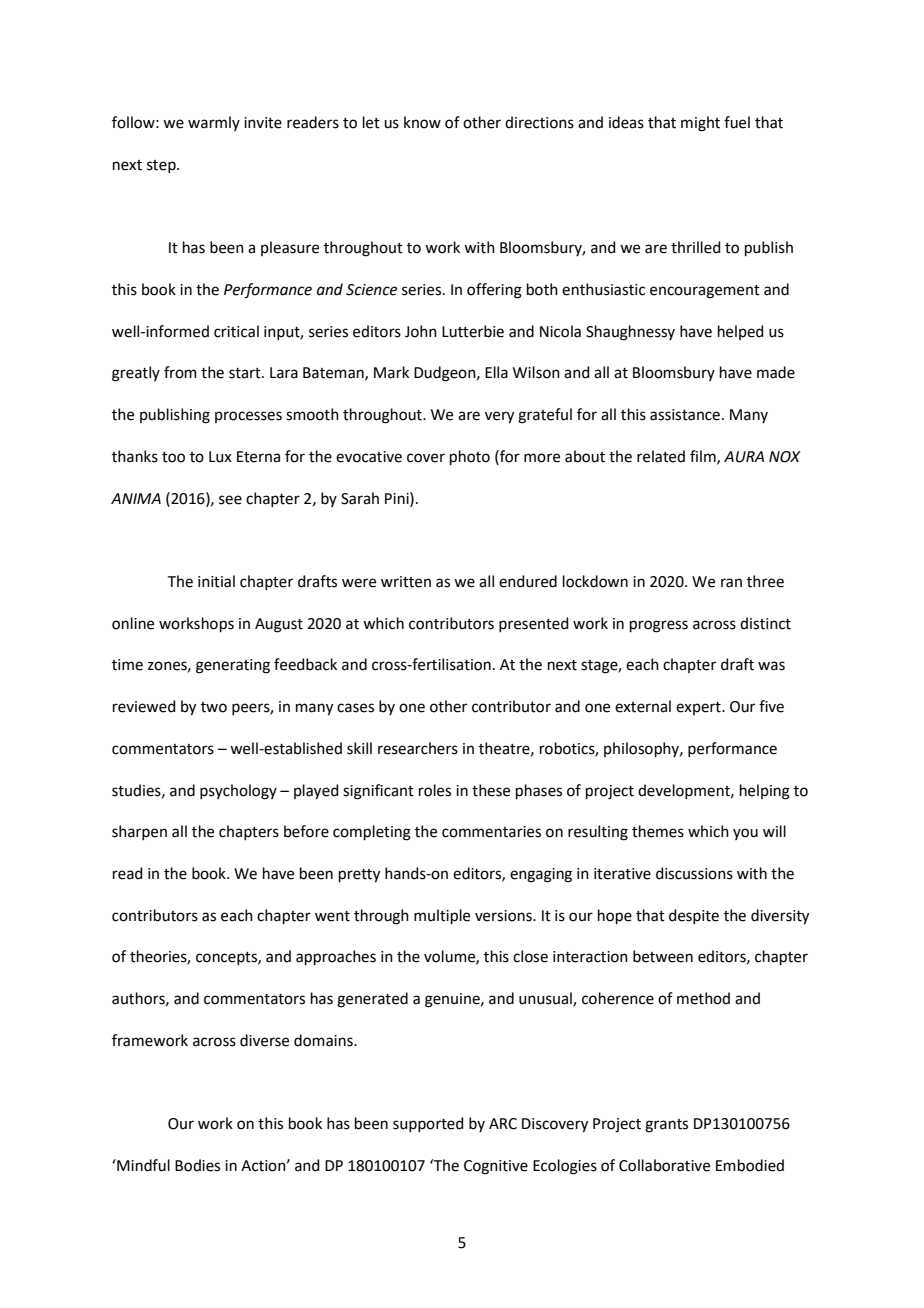 The height and width of the screenshot is (1308, 924). I want to click on warmly, so click(214, 123).
